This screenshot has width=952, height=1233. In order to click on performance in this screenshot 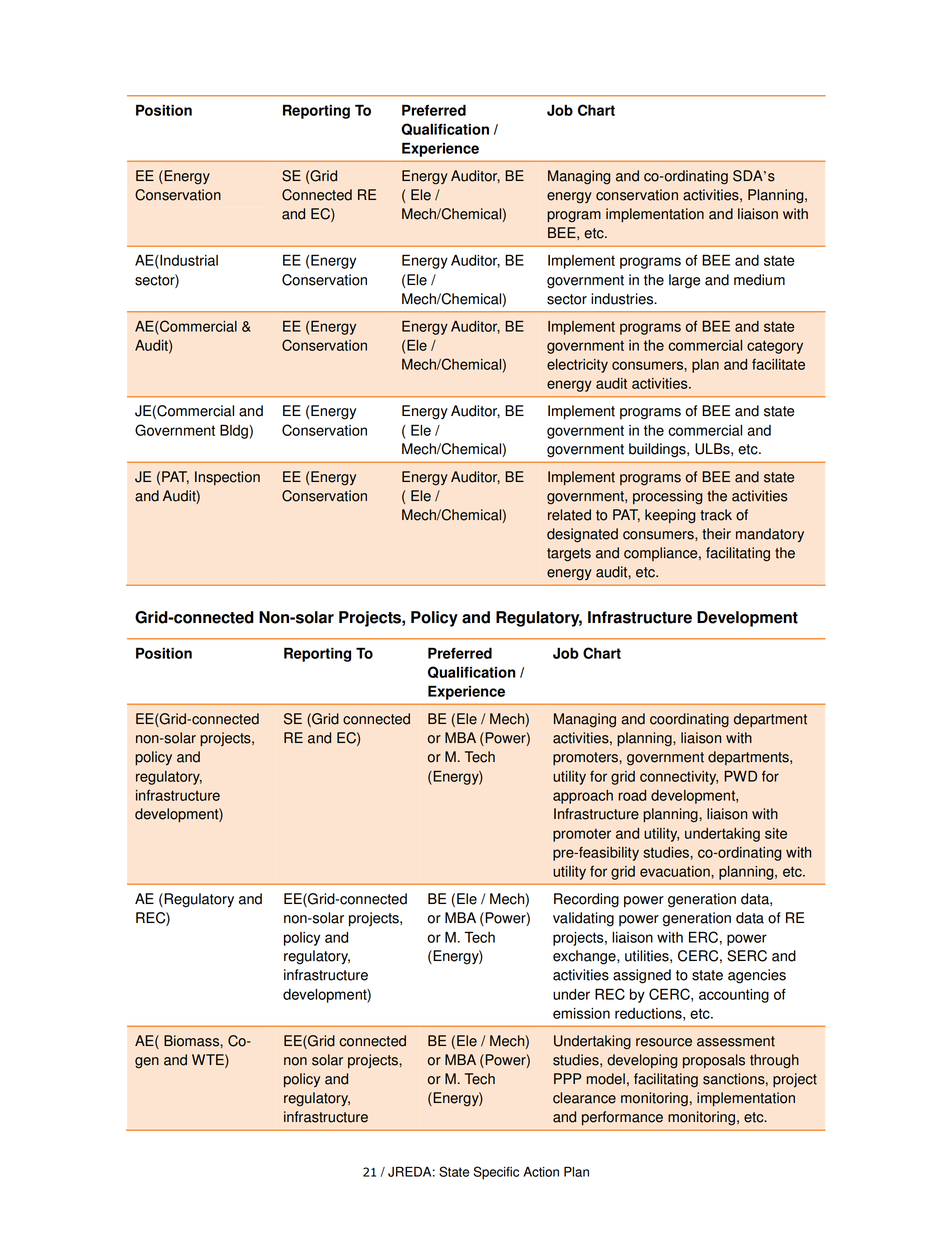, I will do `click(622, 1118)`.
